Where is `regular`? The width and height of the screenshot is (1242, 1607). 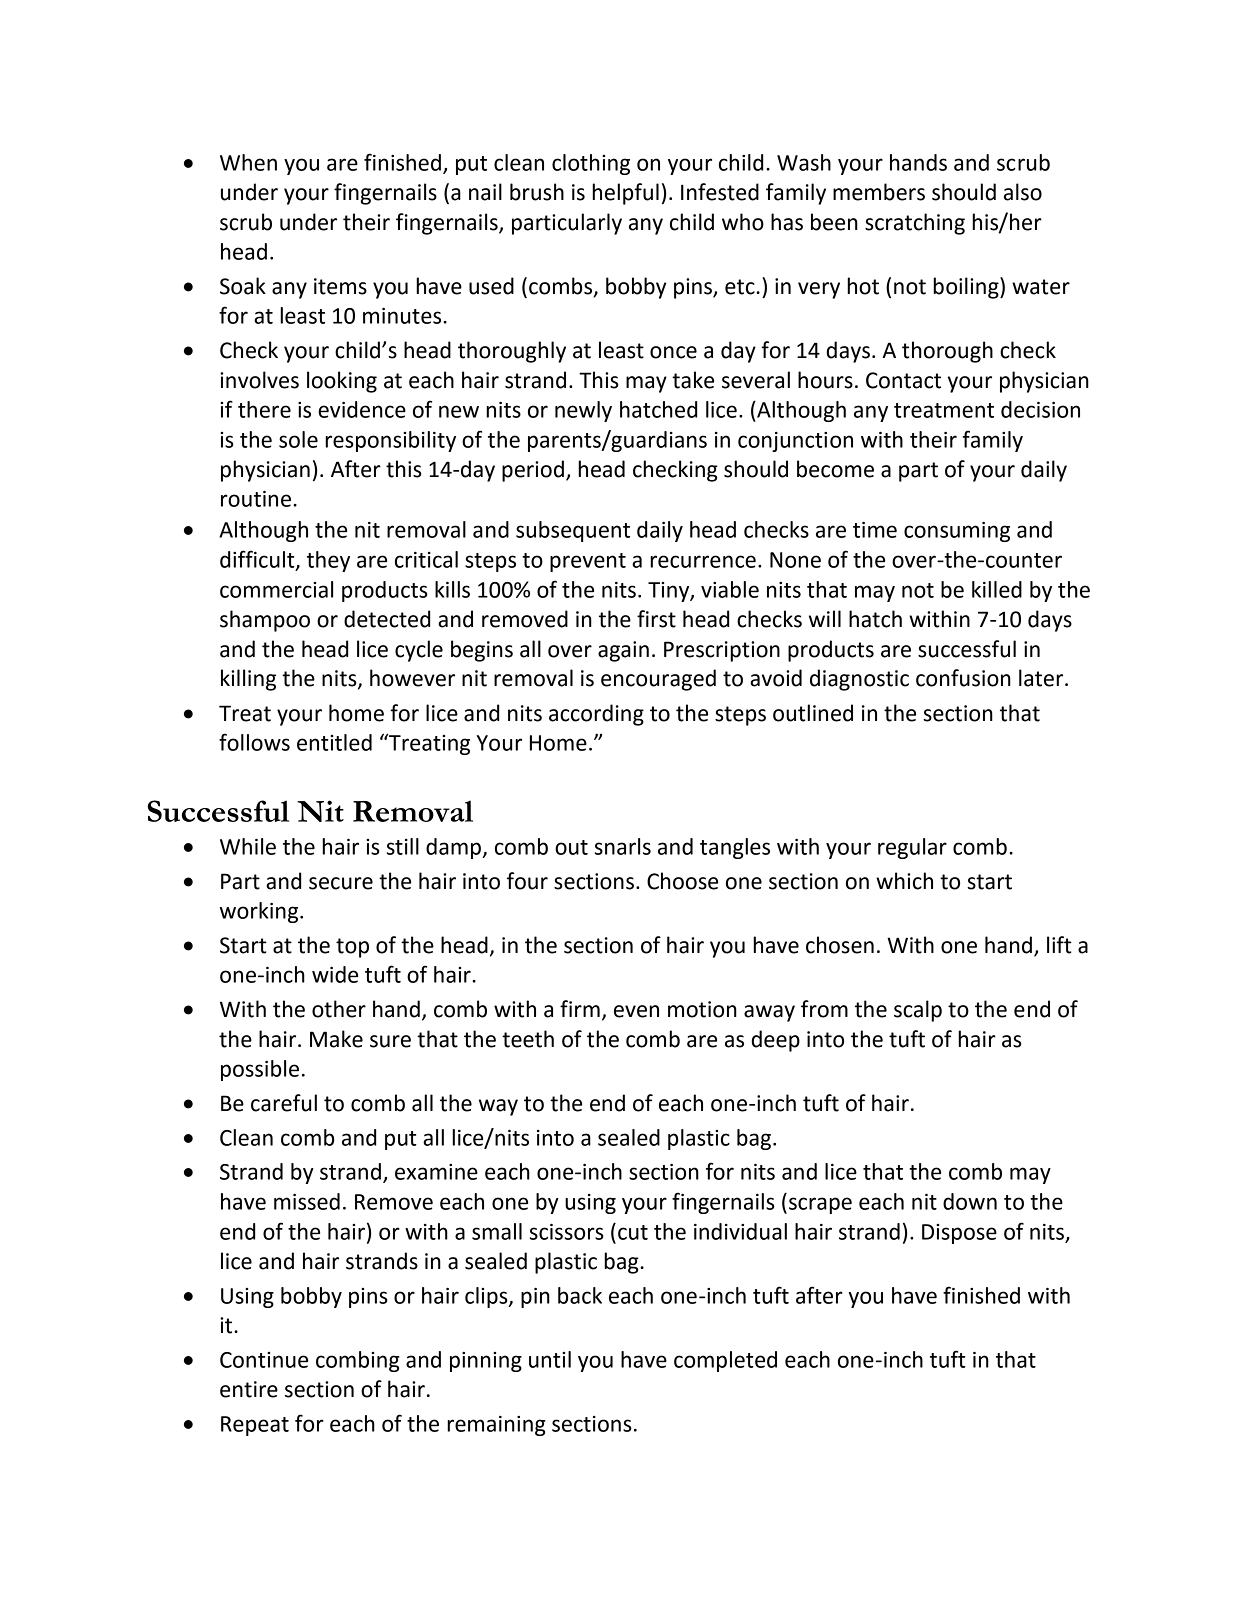
regular is located at coordinates (912, 848).
